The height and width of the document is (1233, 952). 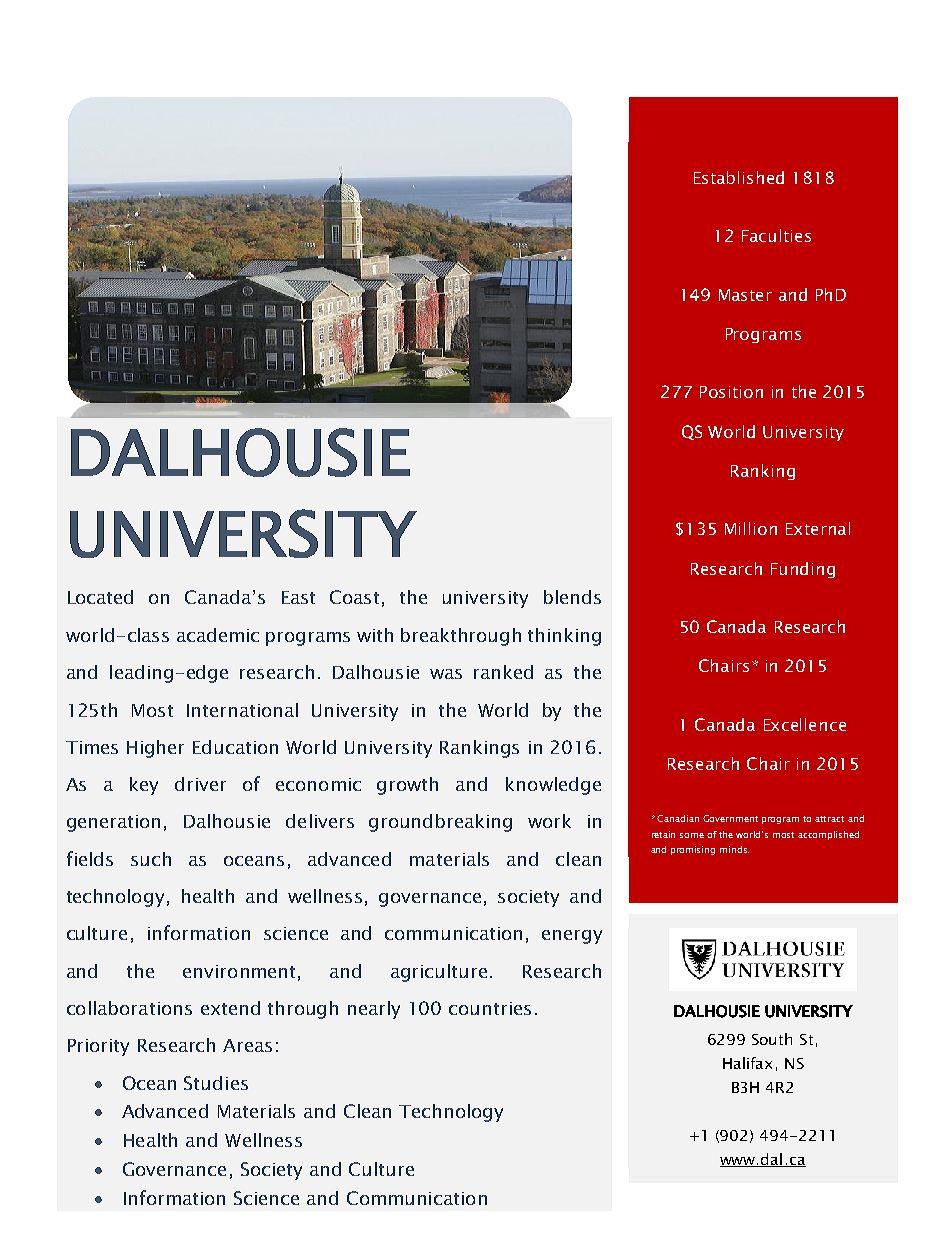 I want to click on growth, so click(x=407, y=786).
